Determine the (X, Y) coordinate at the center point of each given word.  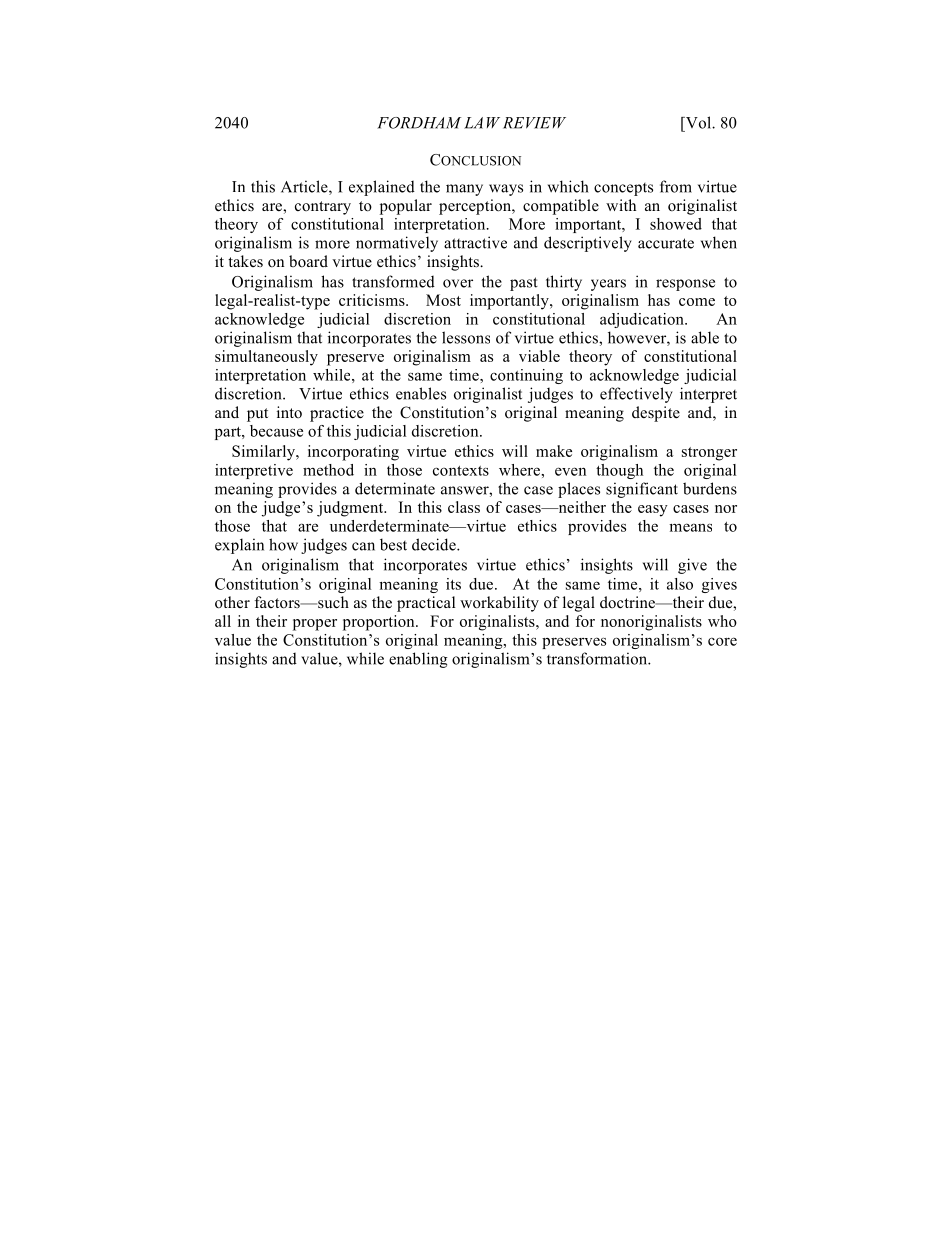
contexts (461, 471)
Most (443, 300)
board (308, 261)
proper (315, 625)
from (676, 186)
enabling (418, 660)
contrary (323, 208)
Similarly (264, 453)
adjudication (643, 320)
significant (642, 490)
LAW (482, 123)
